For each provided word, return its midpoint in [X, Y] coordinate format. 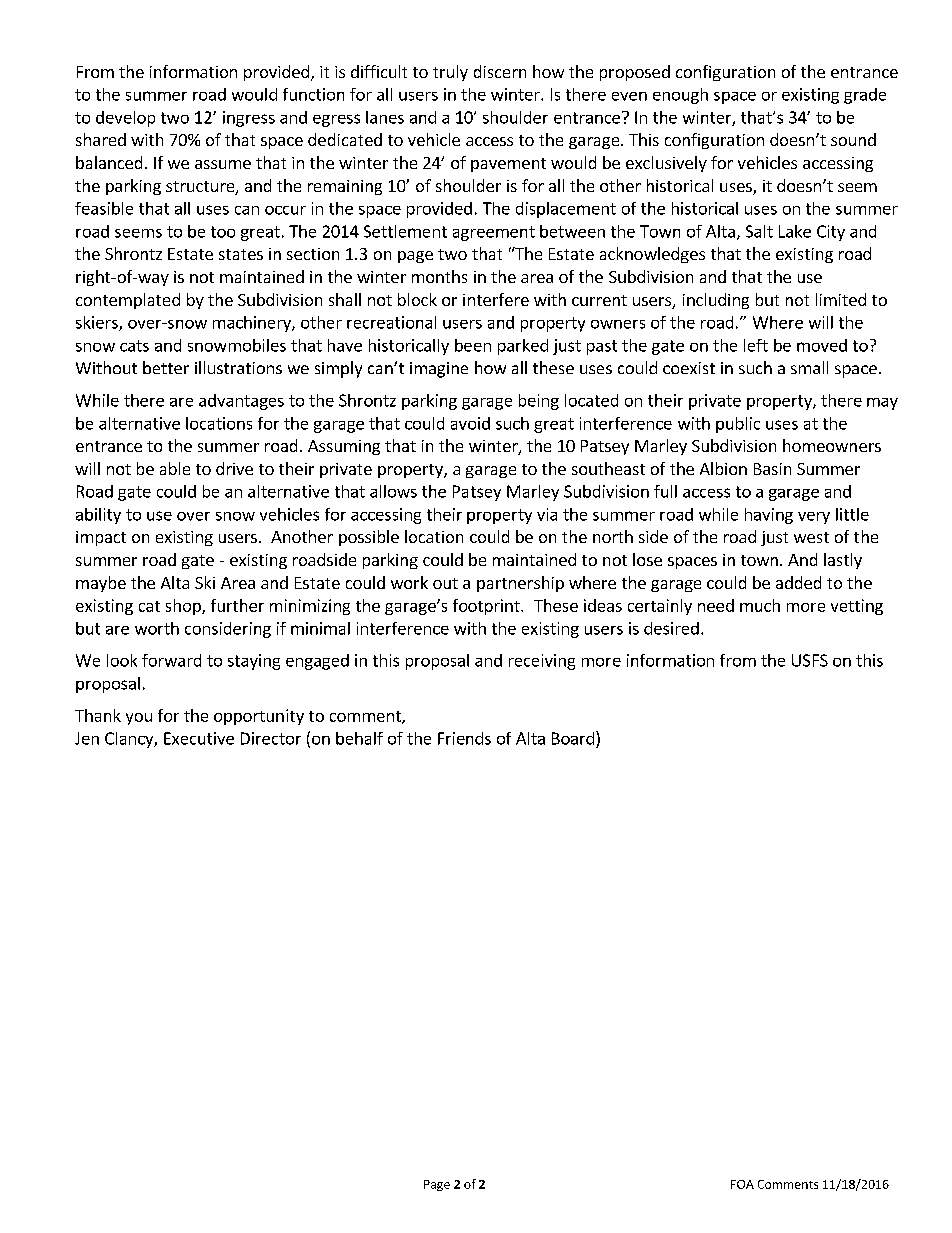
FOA [742, 1184]
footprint [487, 607]
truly [450, 73]
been [473, 345]
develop [125, 119]
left [756, 345]
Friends [464, 738]
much [760, 605]
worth [157, 628]
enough [680, 96]
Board [573, 738]
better [166, 367]
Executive [199, 738]
